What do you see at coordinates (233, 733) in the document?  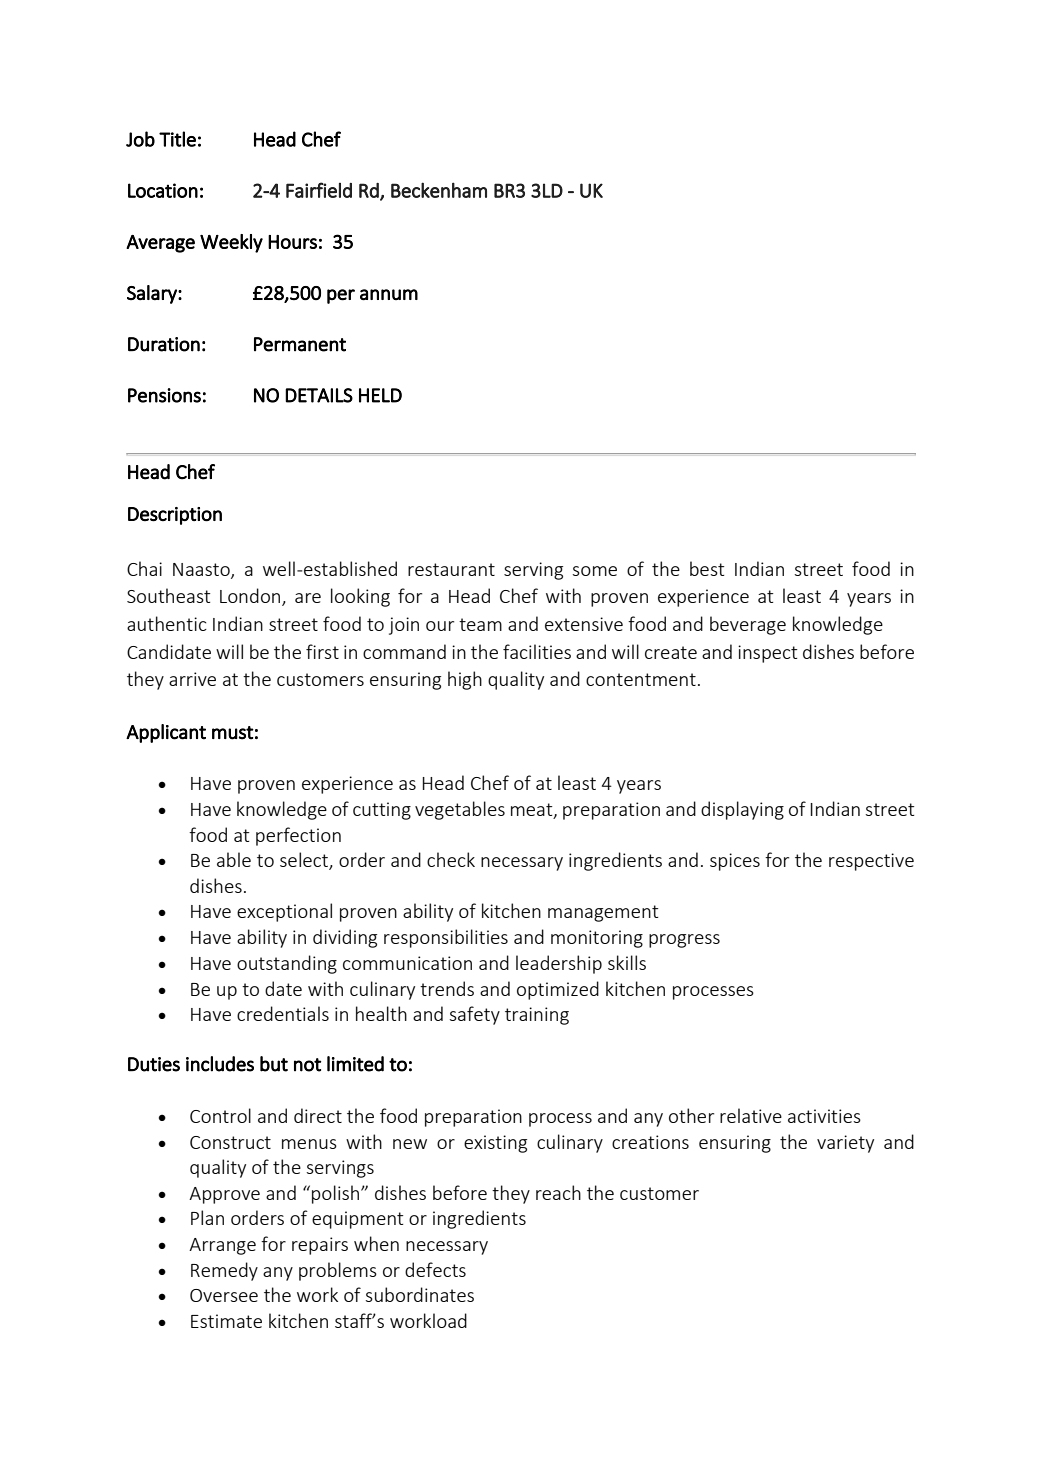 I see `must` at bounding box center [233, 733].
